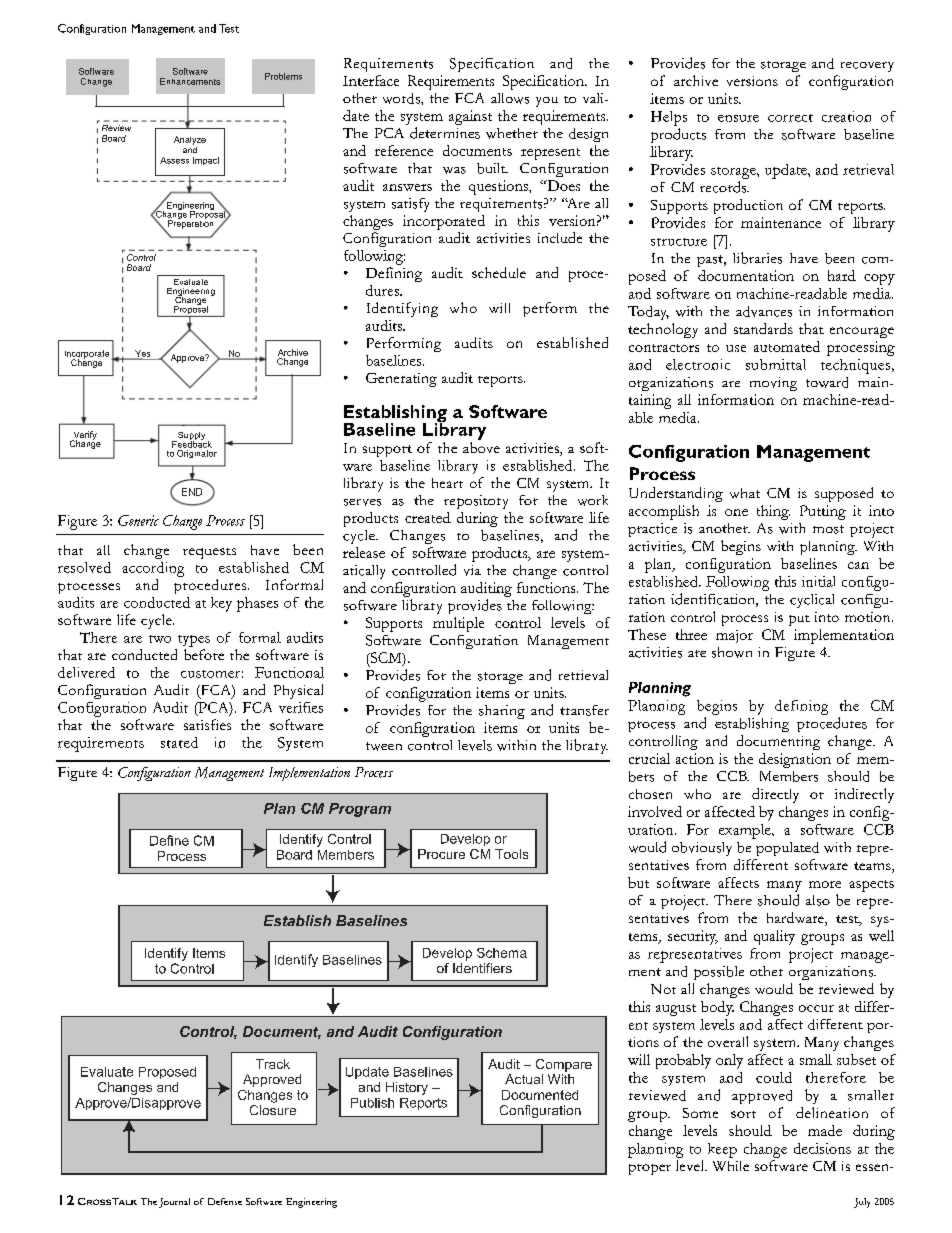 This screenshot has height=1233, width=952. I want to click on against, so click(470, 117).
